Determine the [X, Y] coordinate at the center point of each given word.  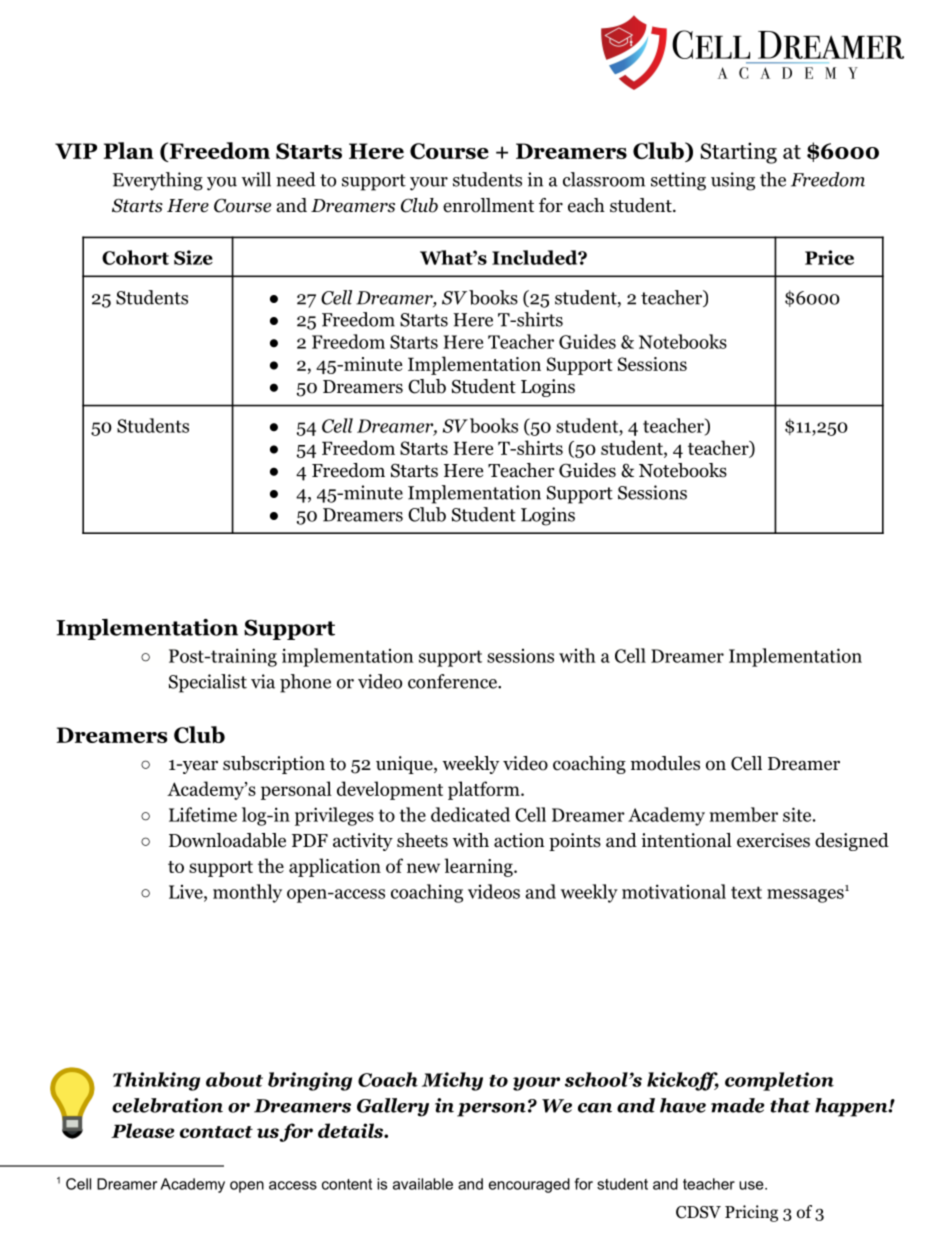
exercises [773, 840]
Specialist [208, 683]
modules [665, 763]
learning [479, 867]
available [423, 1184]
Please [143, 1130]
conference [453, 681]
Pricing [751, 1213]
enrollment [488, 205]
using [733, 181]
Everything [158, 181]
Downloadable [227, 840]
